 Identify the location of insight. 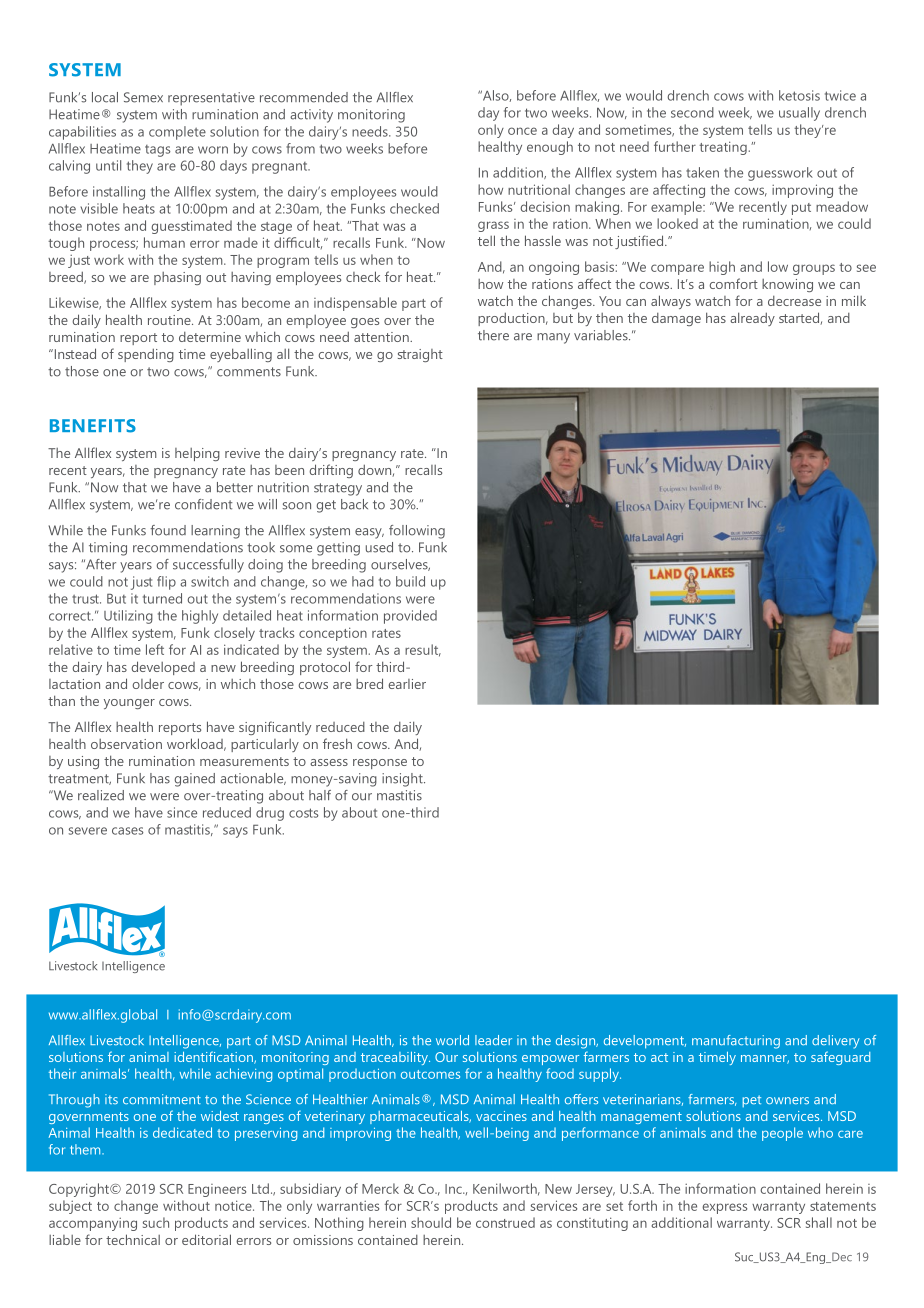
(403, 780).
